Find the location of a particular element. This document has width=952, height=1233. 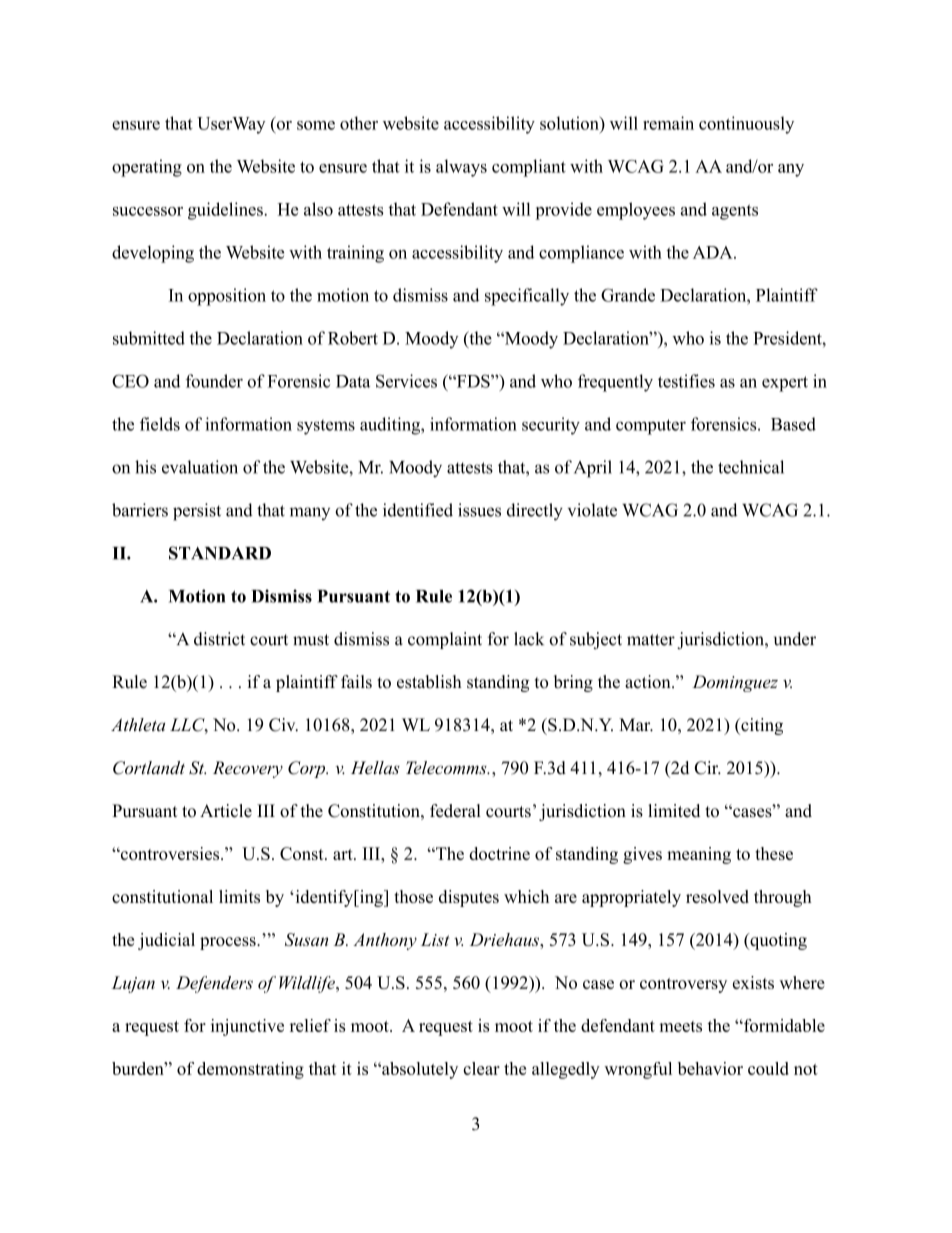

behavior is located at coordinates (710, 1068).
